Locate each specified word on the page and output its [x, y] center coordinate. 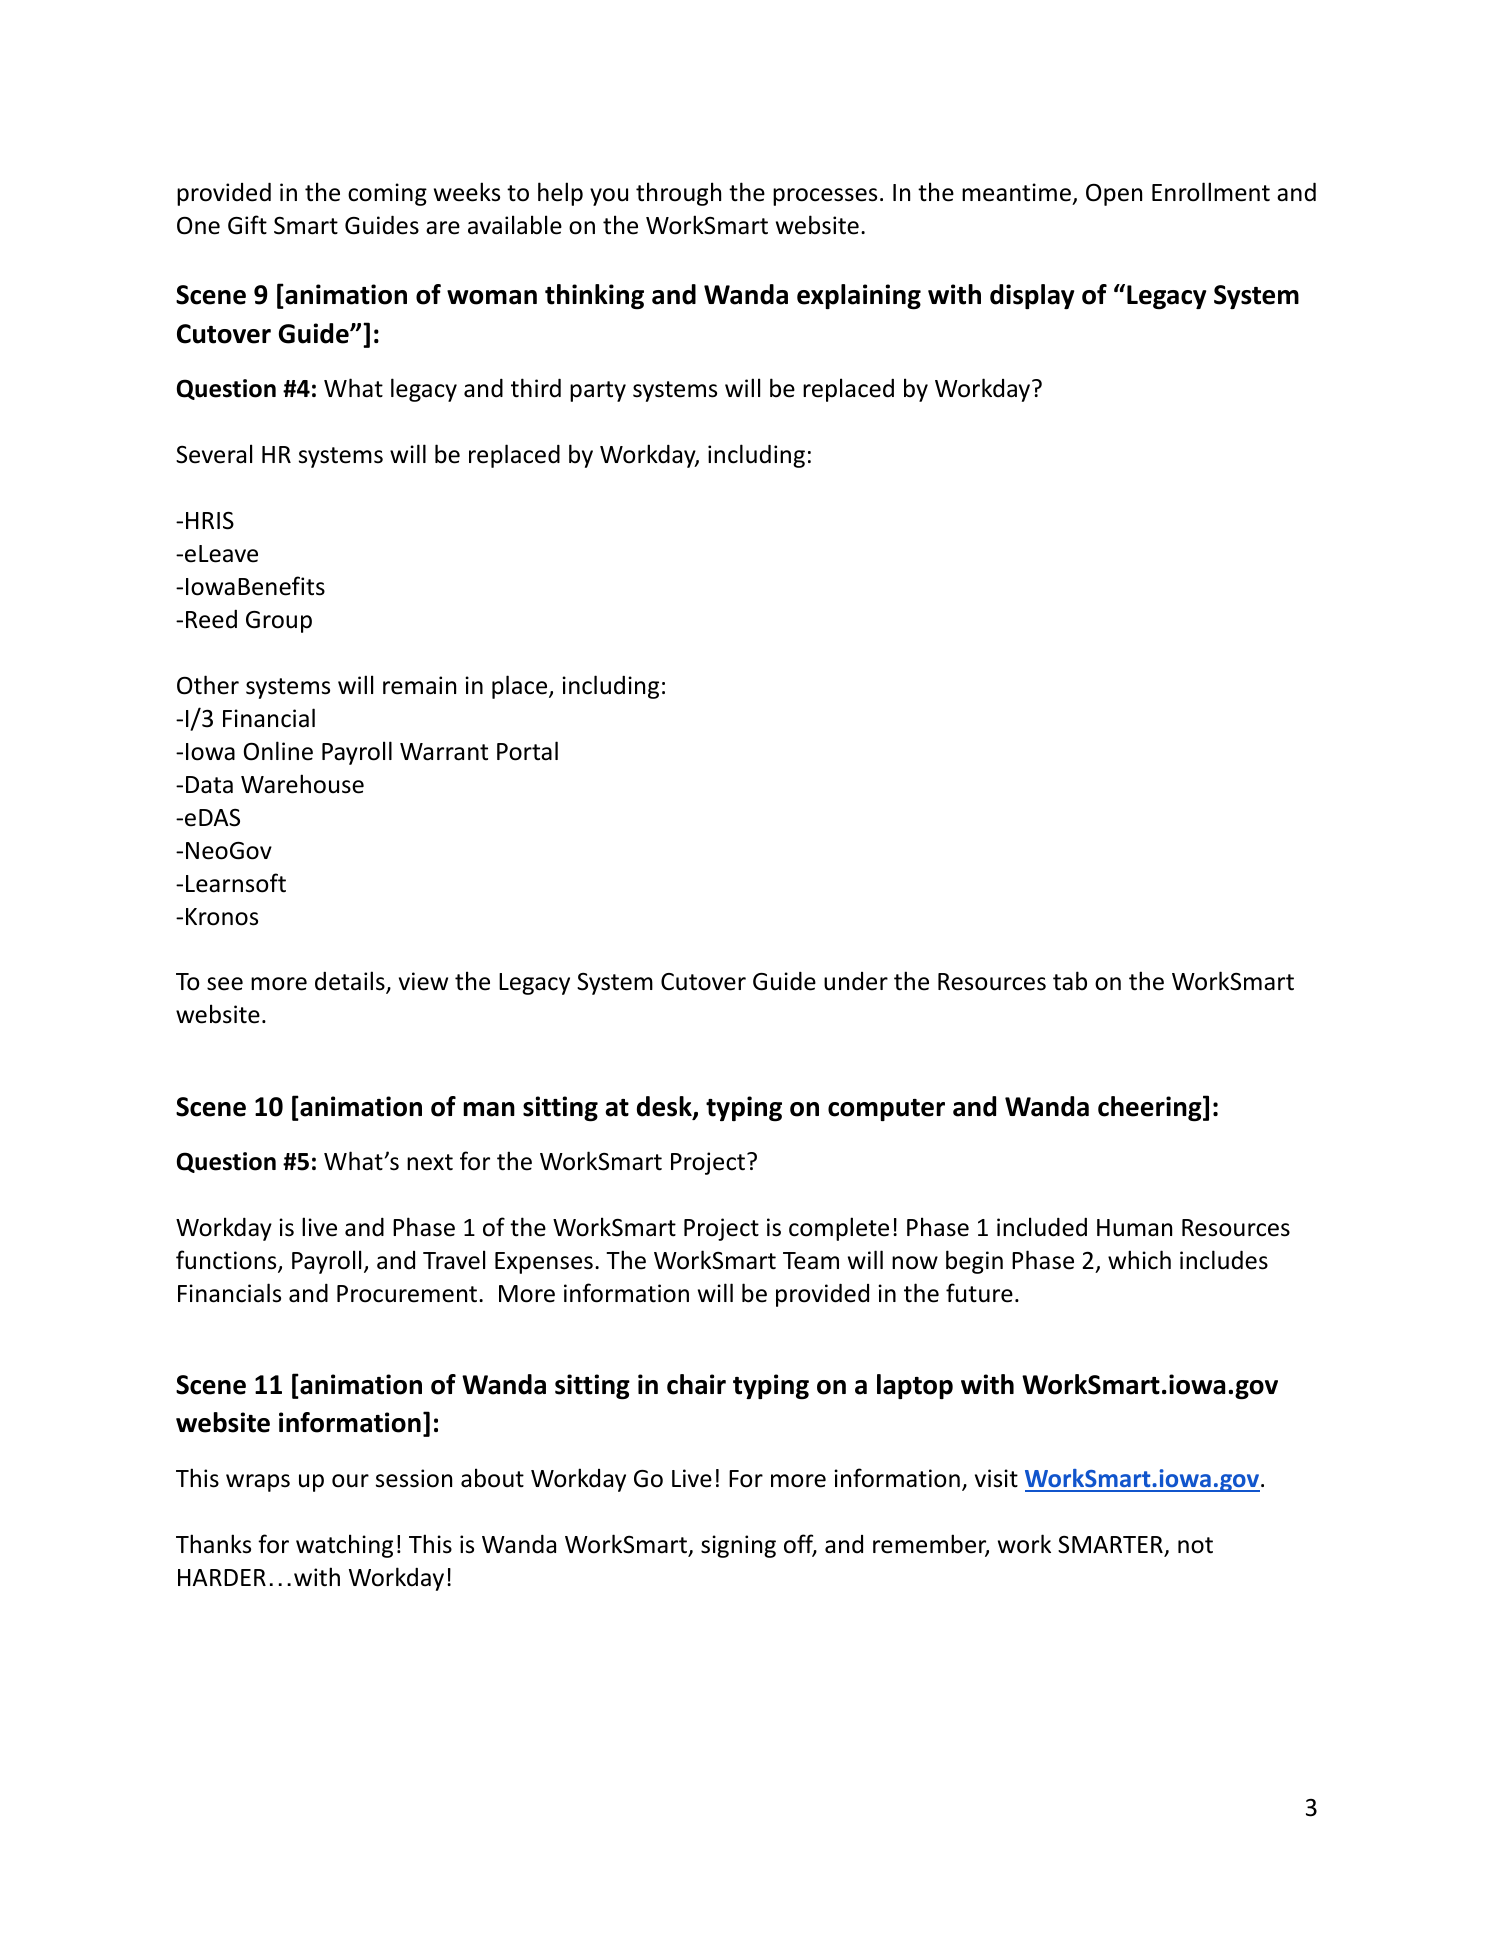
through [678, 194]
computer [886, 1110]
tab [1070, 981]
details [351, 982]
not [1195, 1545]
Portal [527, 751]
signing [738, 1546]
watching [344, 1546]
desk [665, 1107]
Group [279, 622]
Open [1114, 195]
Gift [247, 225]
